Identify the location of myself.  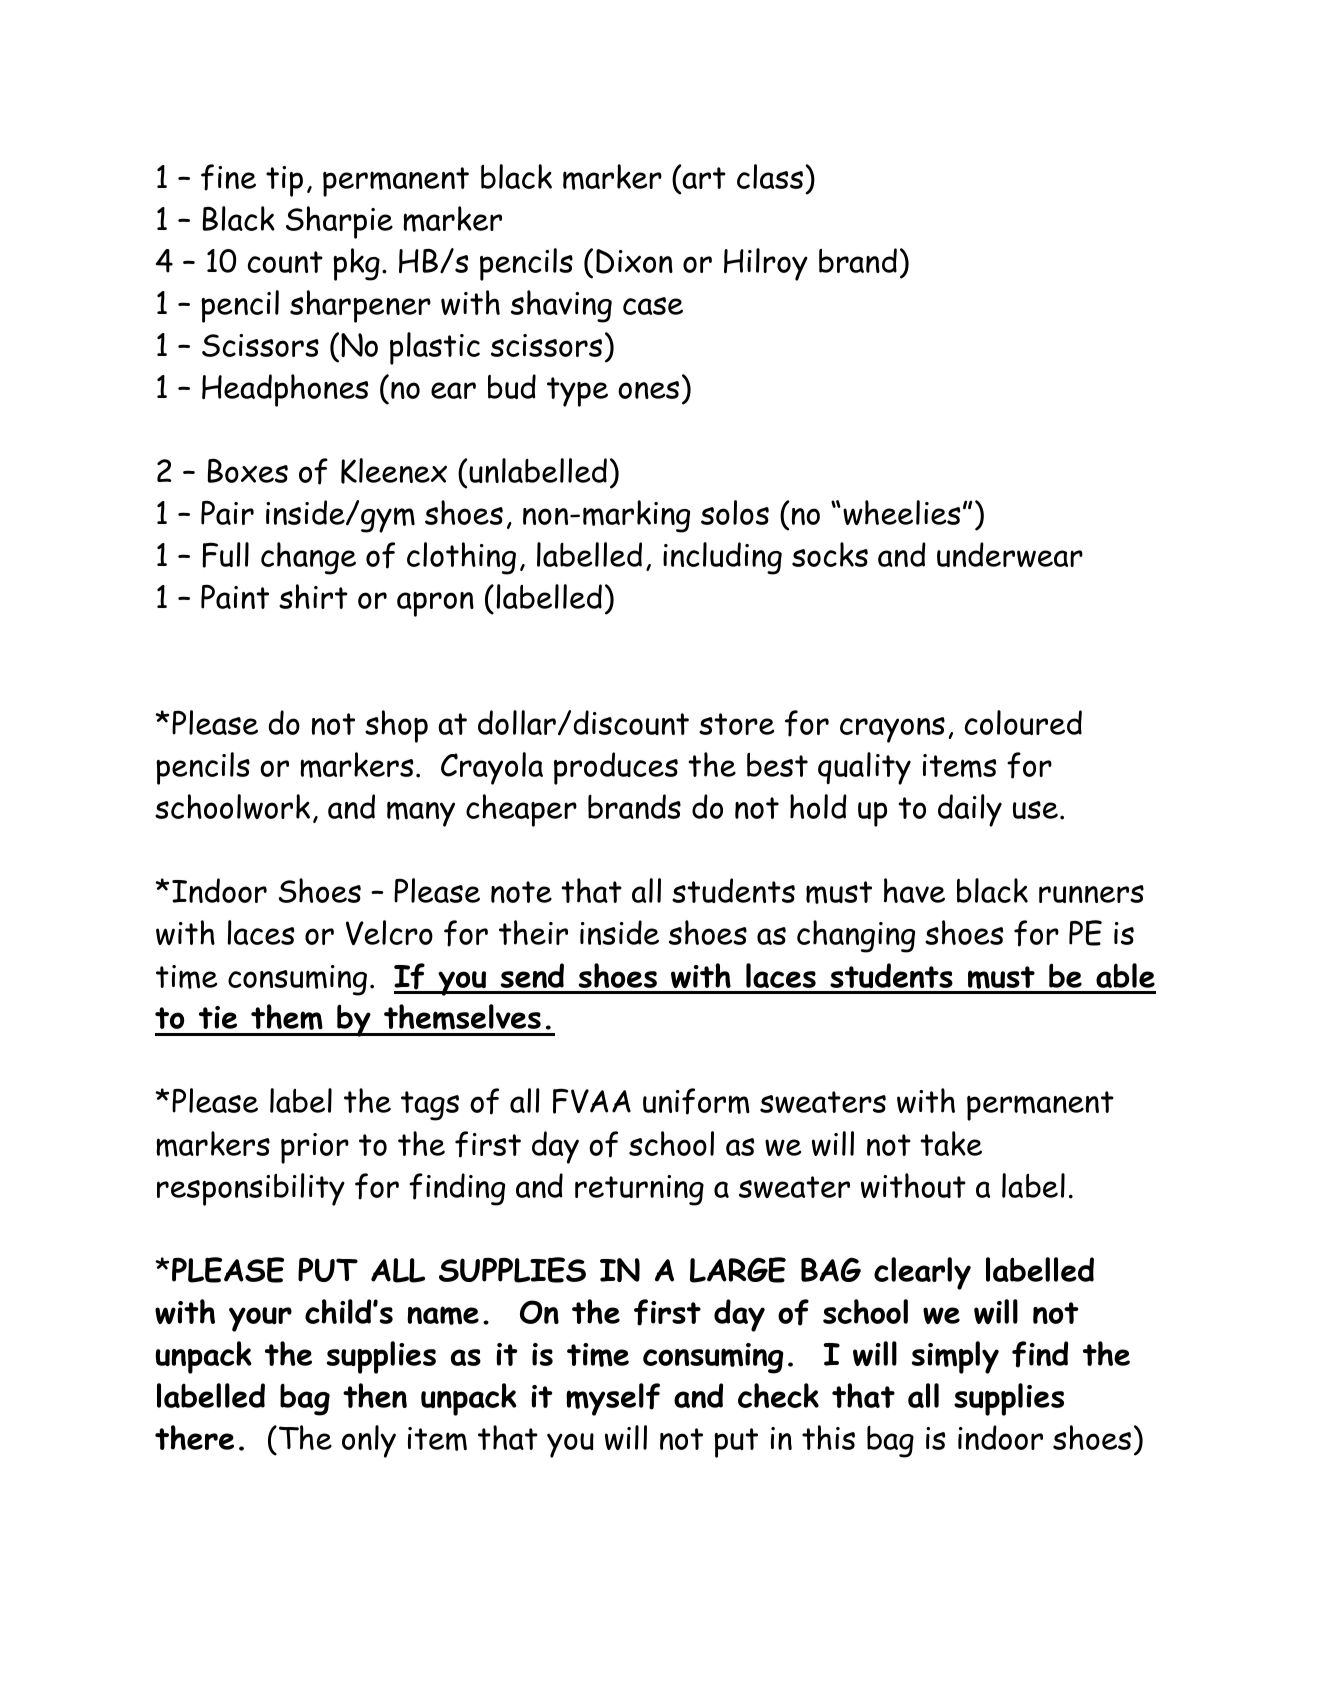
(613, 1399).
